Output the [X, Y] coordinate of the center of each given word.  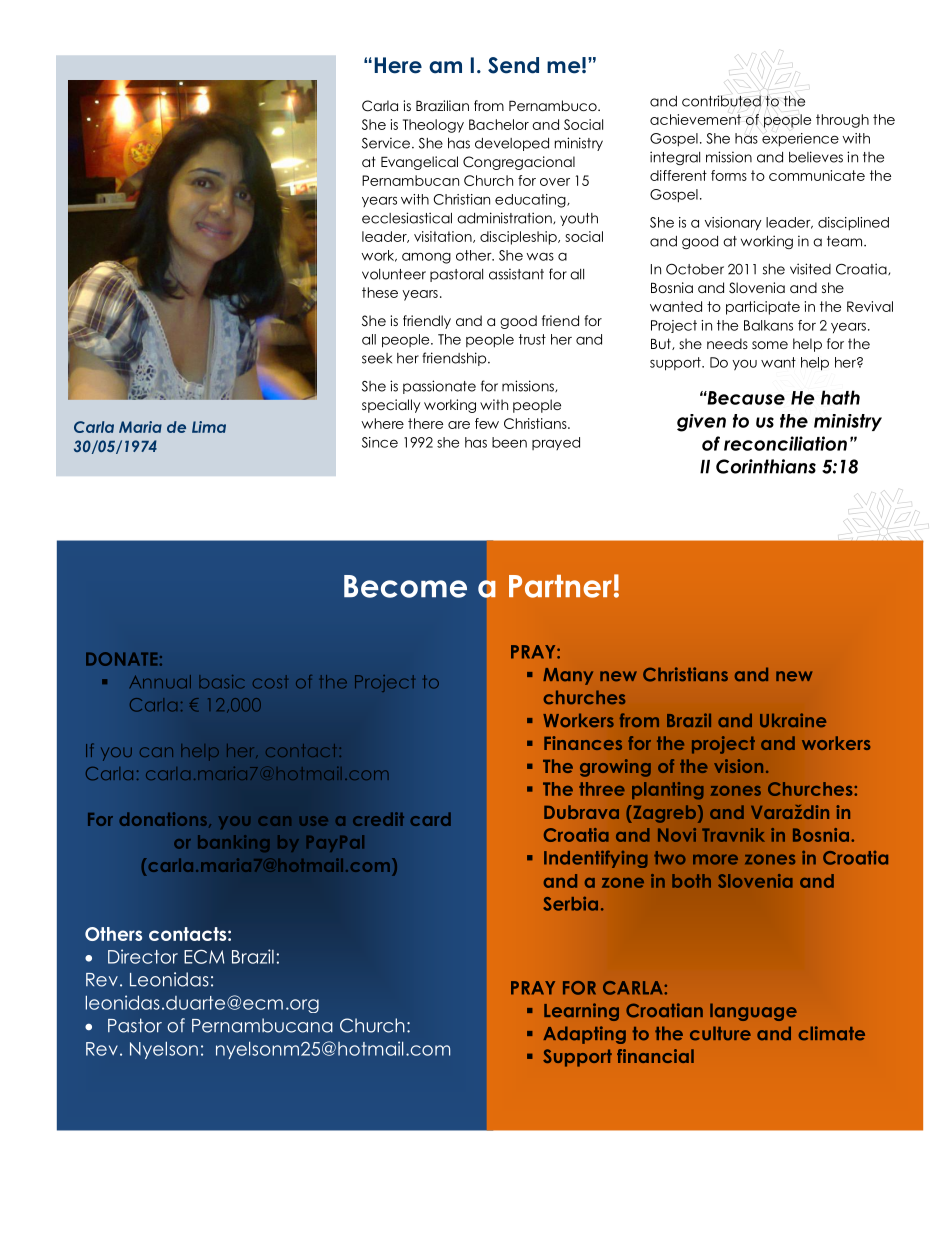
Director [143, 956]
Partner [560, 586]
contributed [721, 101]
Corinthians [766, 466]
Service [386, 143]
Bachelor [499, 124]
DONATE [121, 659]
